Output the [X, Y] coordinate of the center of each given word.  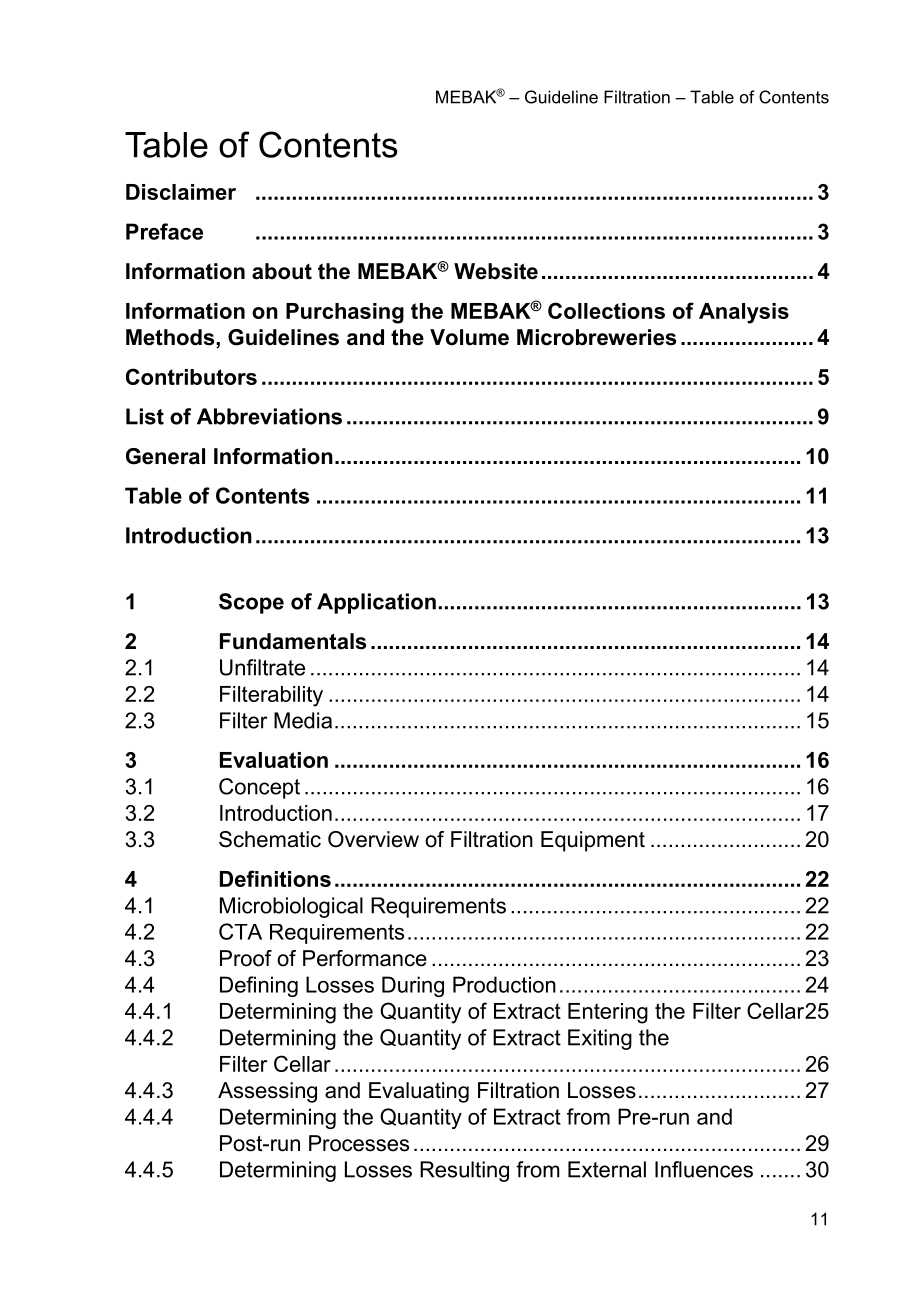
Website [496, 271]
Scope [251, 603]
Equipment [593, 841]
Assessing [267, 1092]
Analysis [744, 313]
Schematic [270, 839]
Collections [606, 310]
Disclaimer [181, 192]
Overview [373, 839]
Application [376, 603]
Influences [704, 1169]
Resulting [464, 1171]
